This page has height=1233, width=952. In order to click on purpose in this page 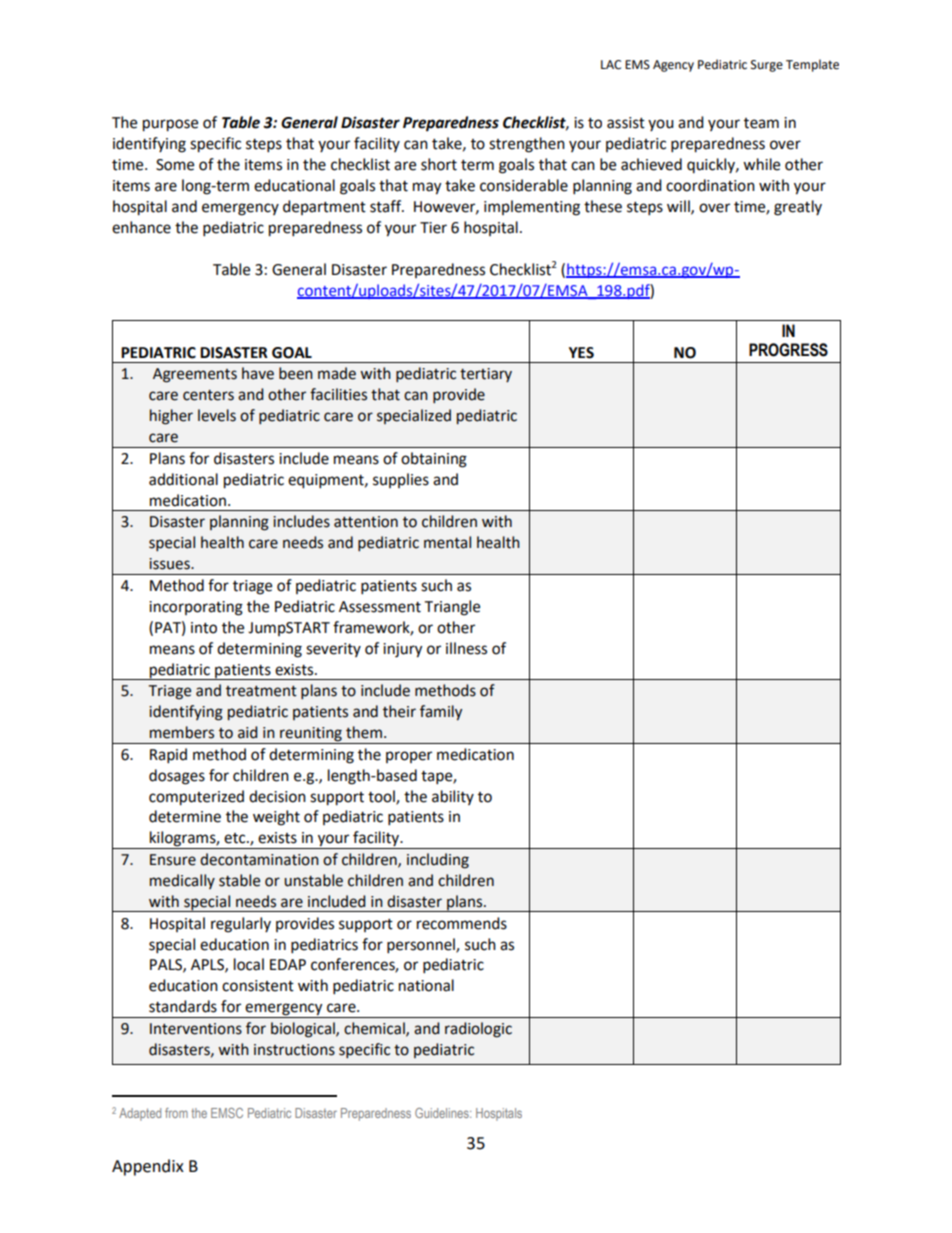, I will do `click(170, 125)`.
